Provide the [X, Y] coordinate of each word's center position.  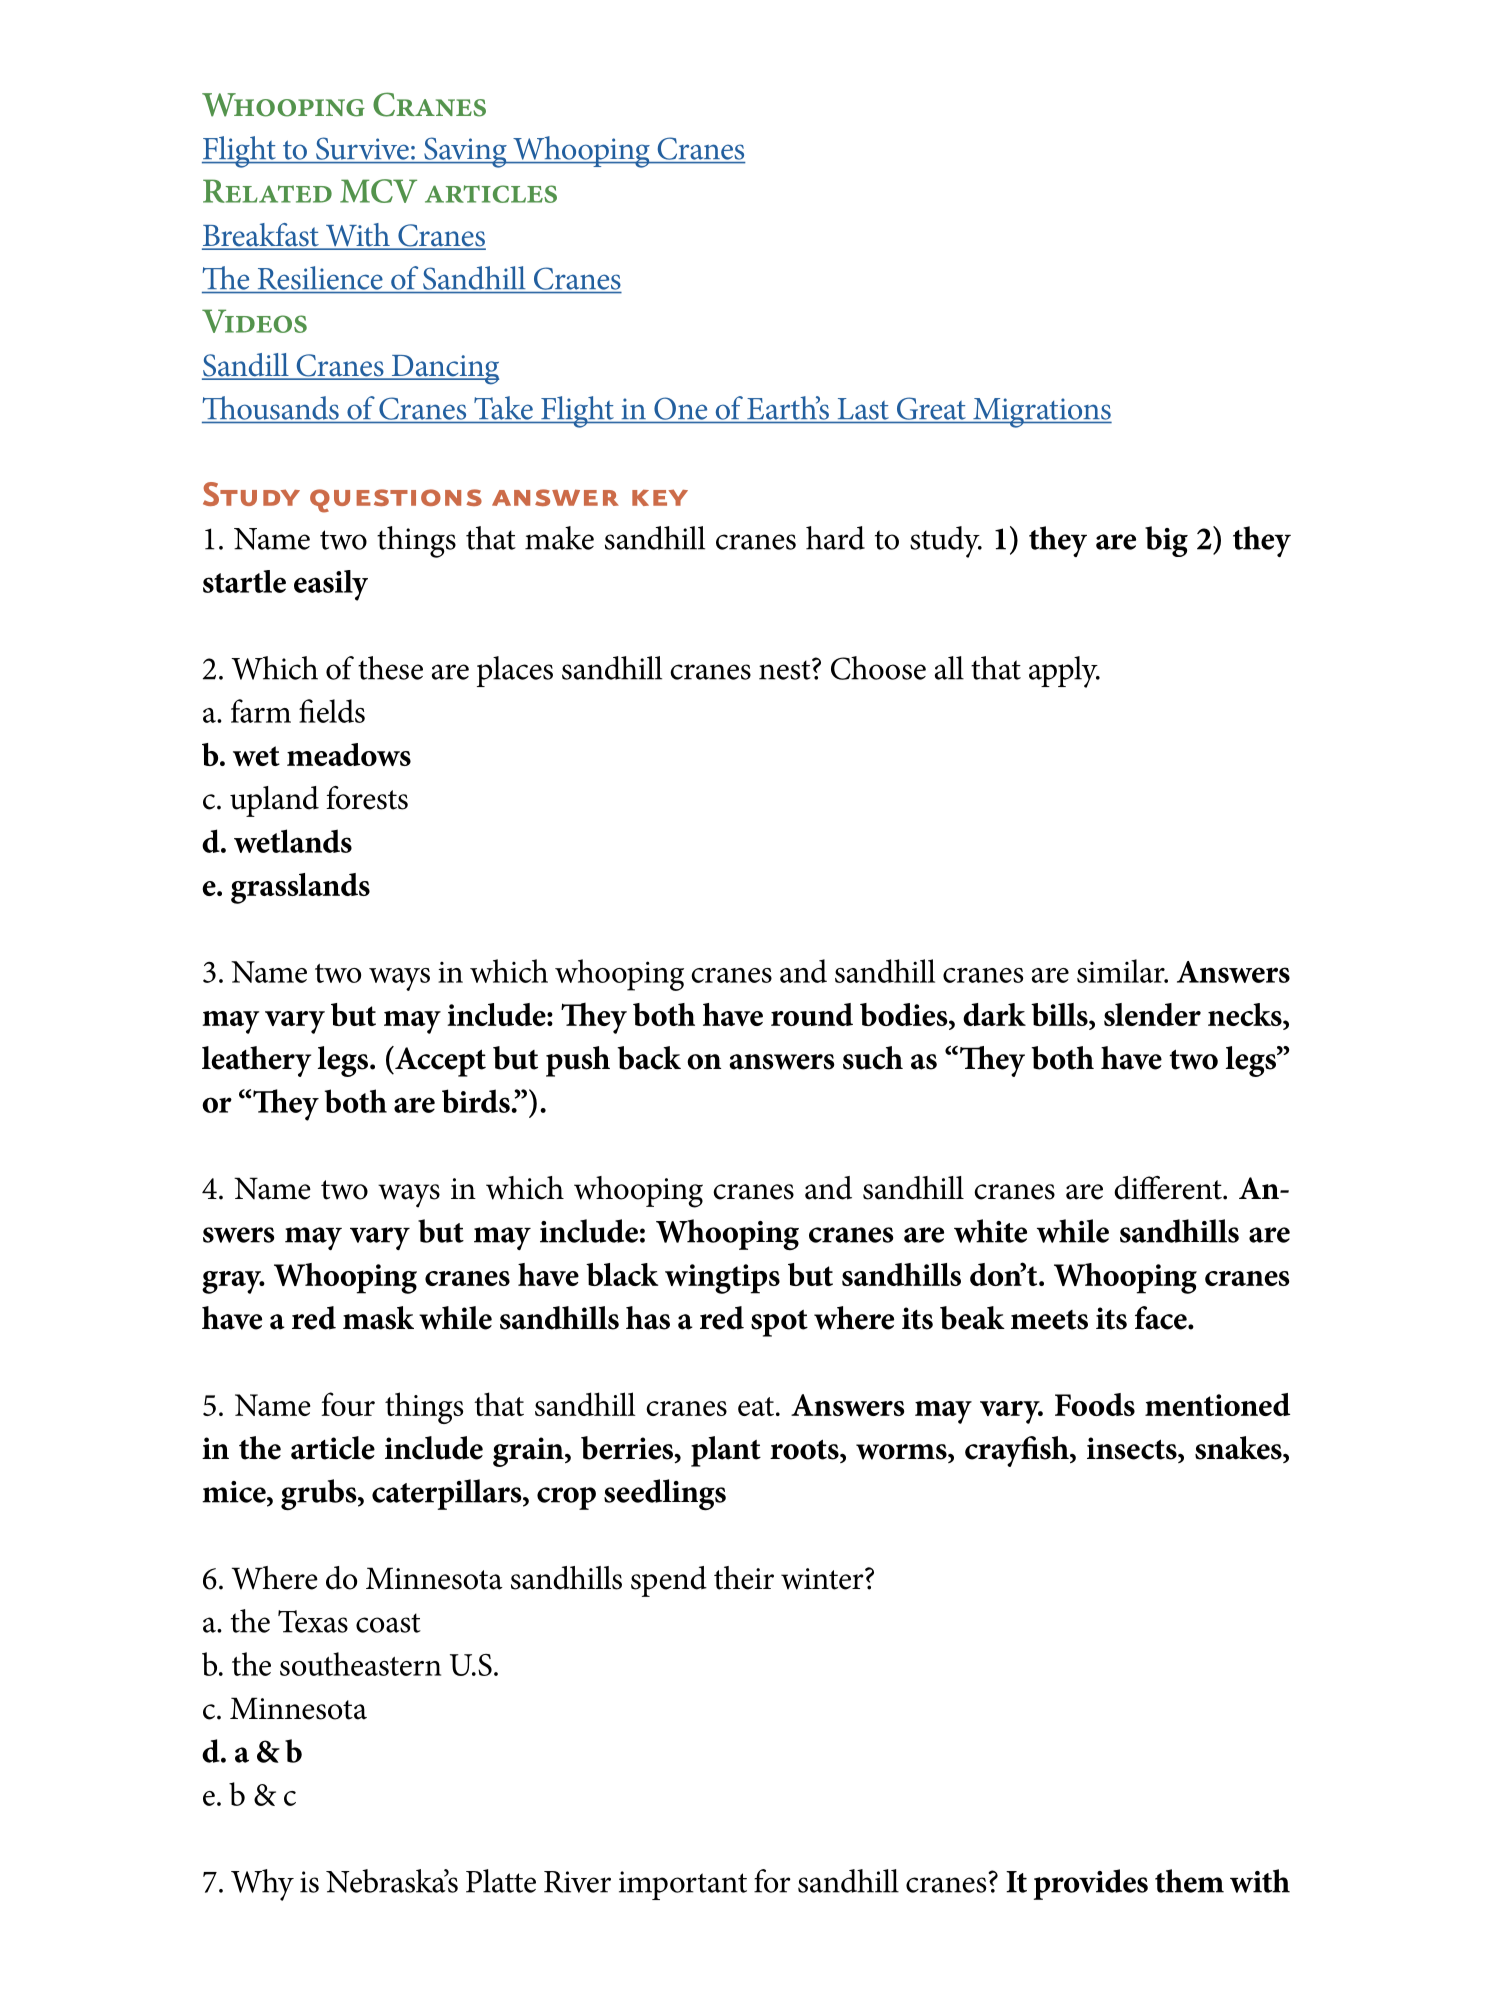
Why [262, 1885]
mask [378, 1318]
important [683, 1885]
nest [786, 669]
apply [1064, 672]
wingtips [722, 1279]
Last [863, 409]
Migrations [1041, 413]
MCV [378, 191]
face [1162, 1318]
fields [332, 711]
